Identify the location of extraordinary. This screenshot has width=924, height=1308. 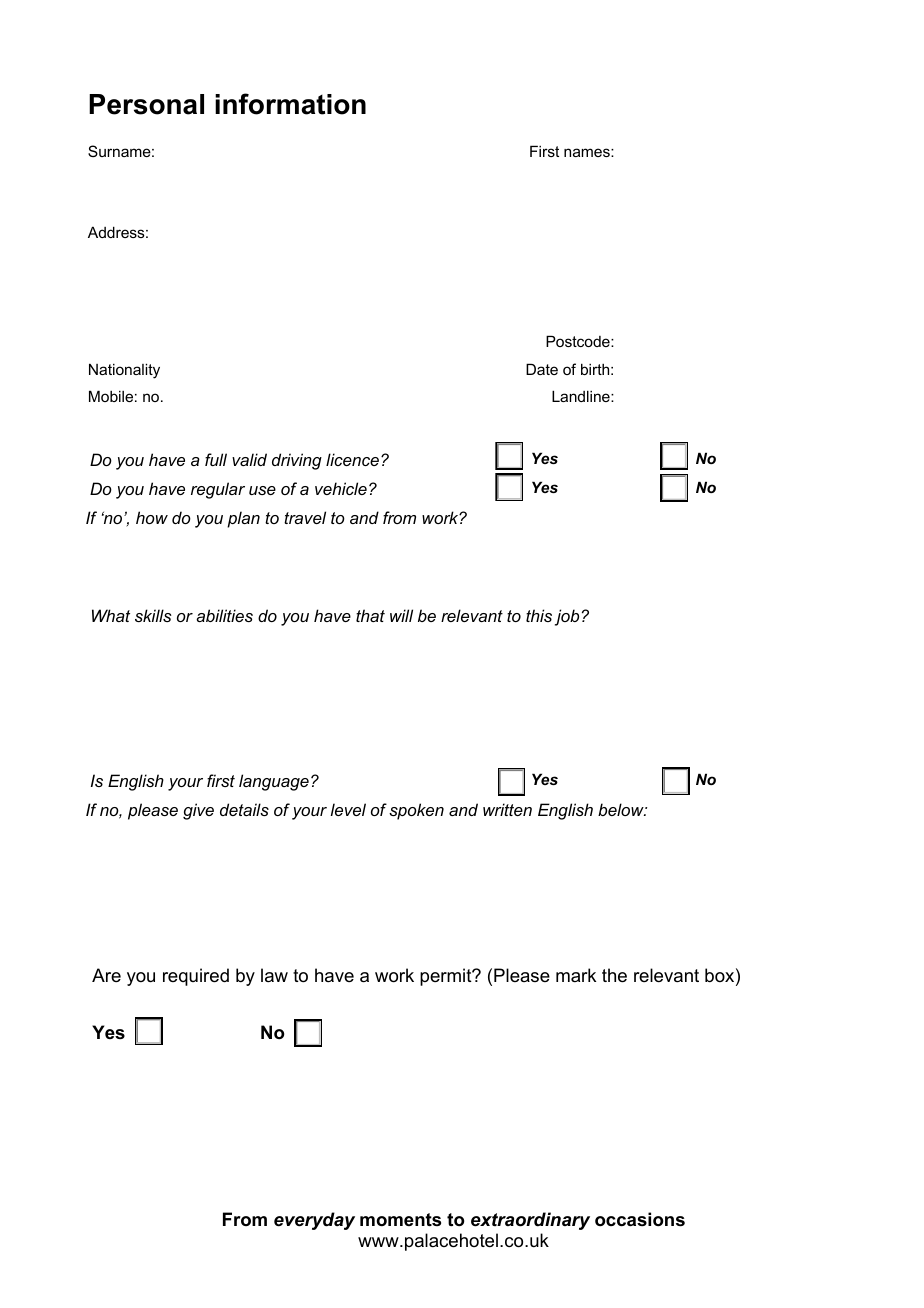
(530, 1221).
